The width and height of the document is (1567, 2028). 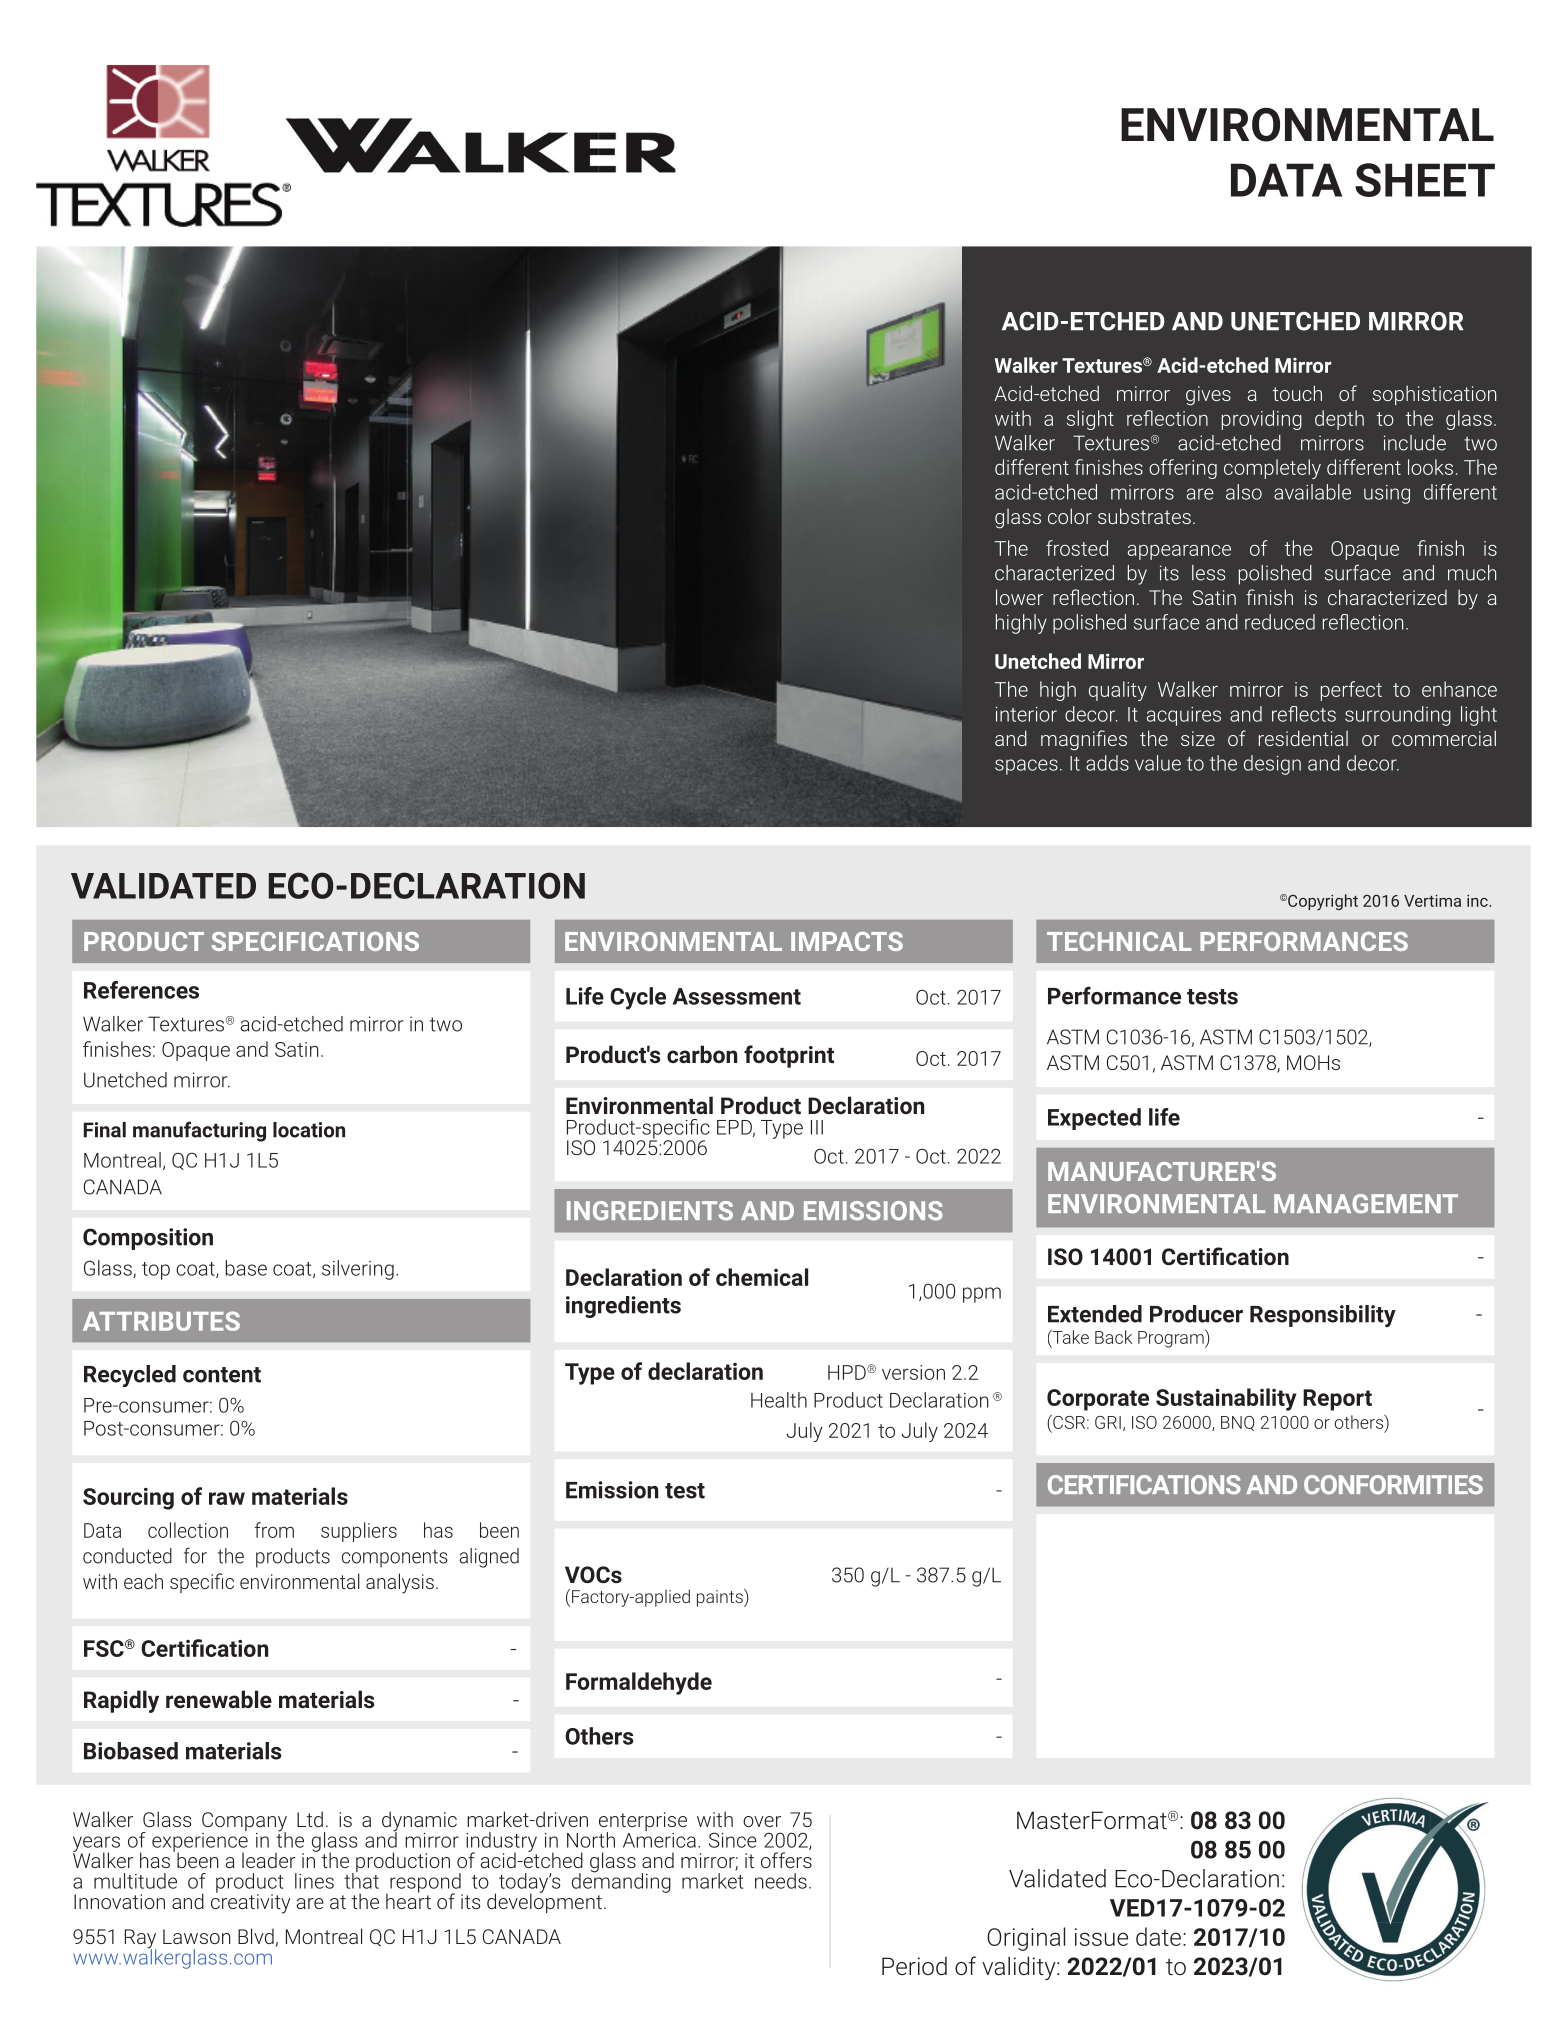 I want to click on gives, so click(x=1208, y=396).
